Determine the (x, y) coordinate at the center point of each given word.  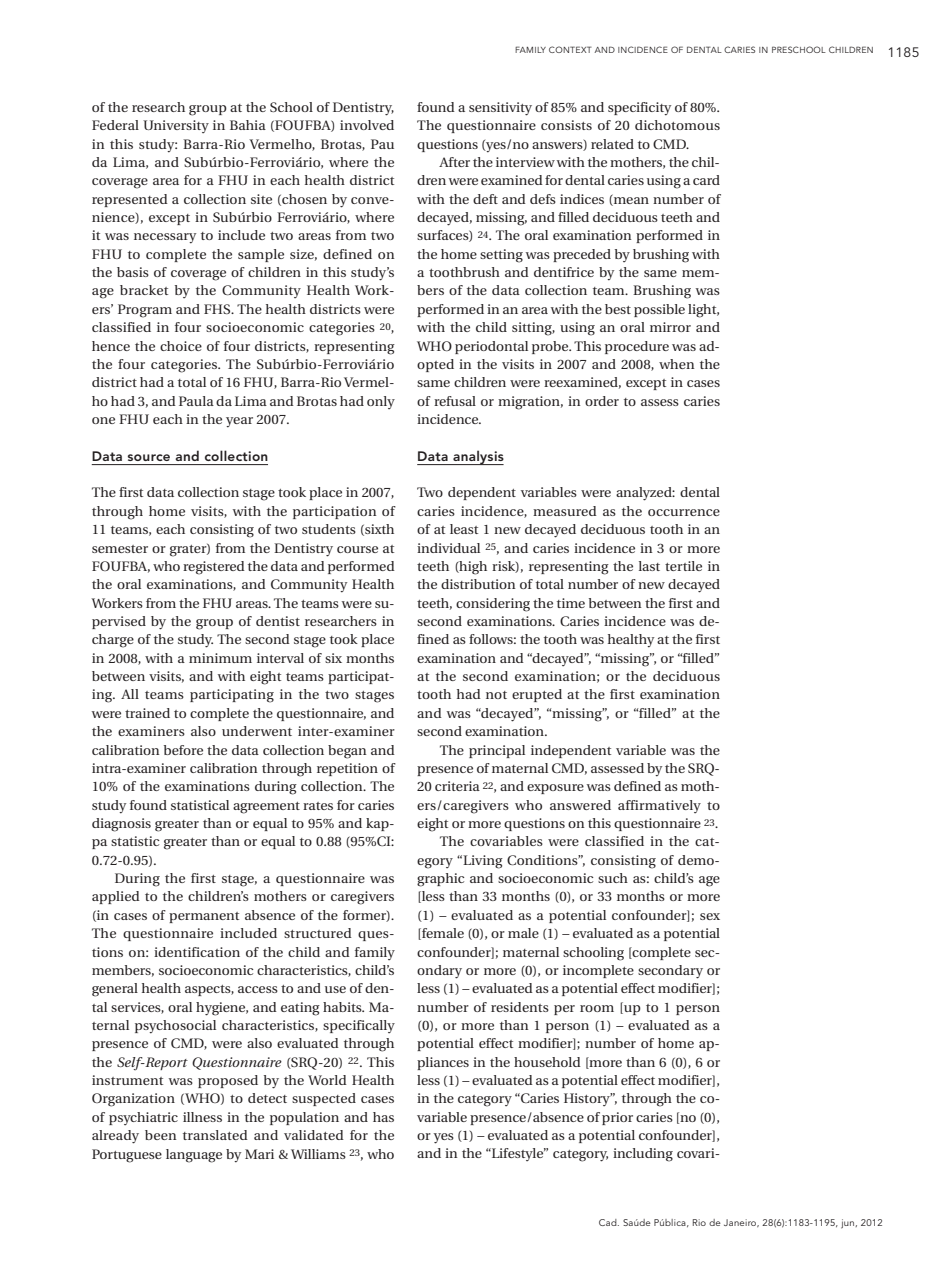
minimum (220, 658)
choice (181, 346)
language (194, 1156)
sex (710, 916)
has (383, 1117)
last (649, 566)
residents (520, 1007)
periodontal (491, 347)
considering (493, 605)
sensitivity (500, 109)
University (176, 126)
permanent (204, 917)
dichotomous (677, 125)
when (677, 364)
